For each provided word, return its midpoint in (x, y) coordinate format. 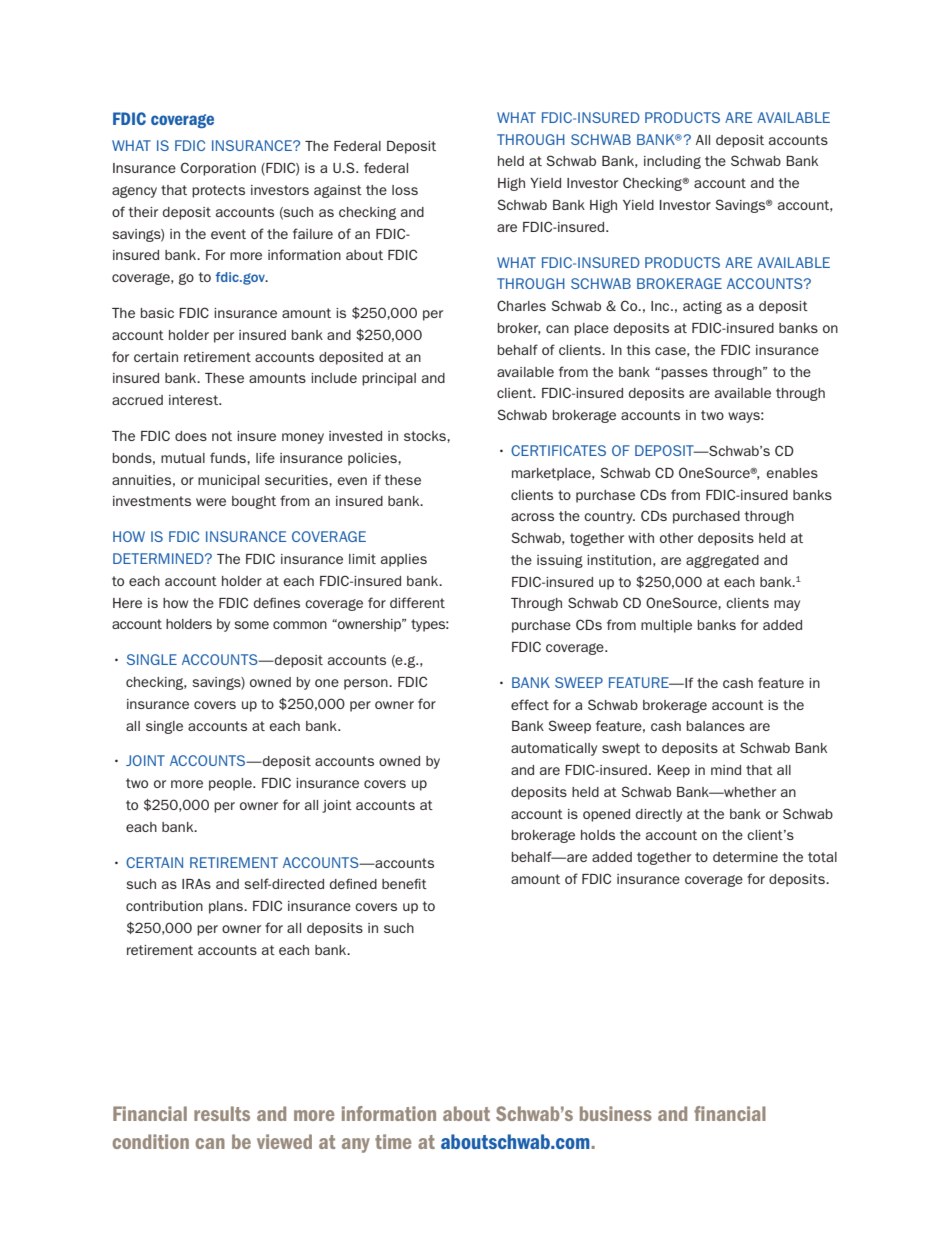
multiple (666, 626)
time (393, 1141)
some (251, 625)
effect (530, 704)
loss (405, 190)
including (672, 162)
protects (218, 191)
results (222, 1113)
